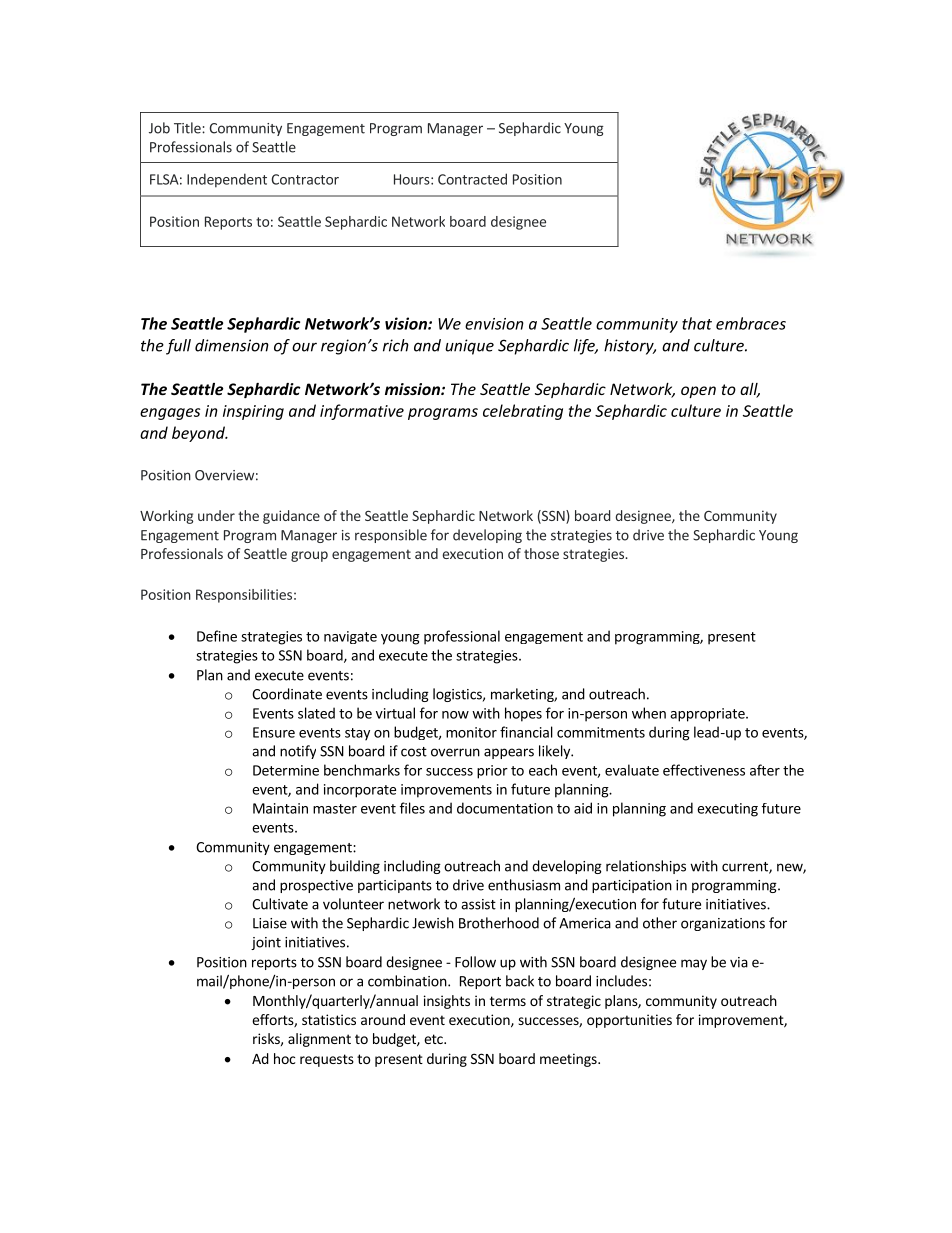 The image size is (952, 1233). What do you see at coordinates (523, 412) in the screenshot?
I see `celebrating` at bounding box center [523, 412].
